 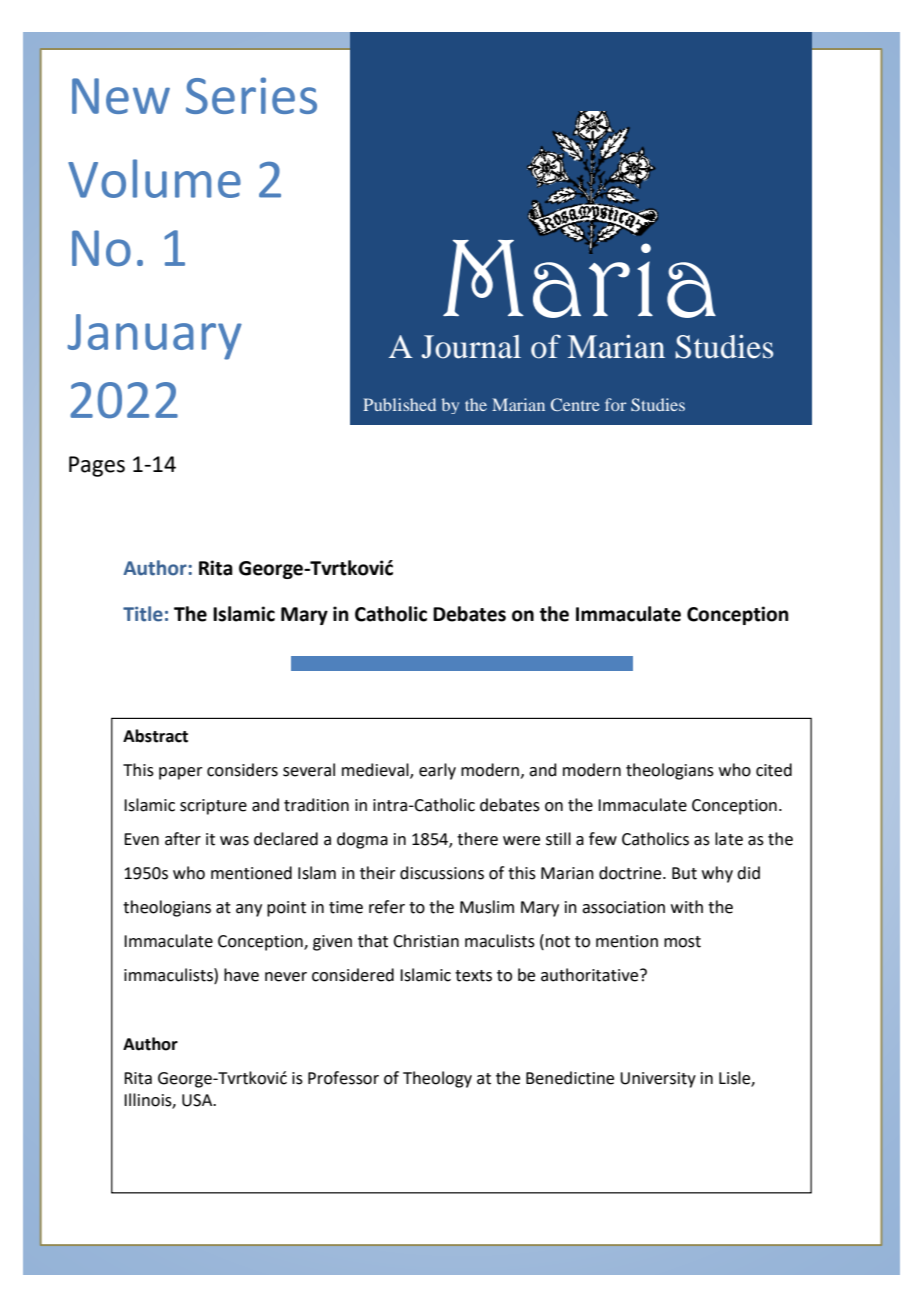 What do you see at coordinates (437, 1079) in the screenshot?
I see `Theology` at bounding box center [437, 1079].
